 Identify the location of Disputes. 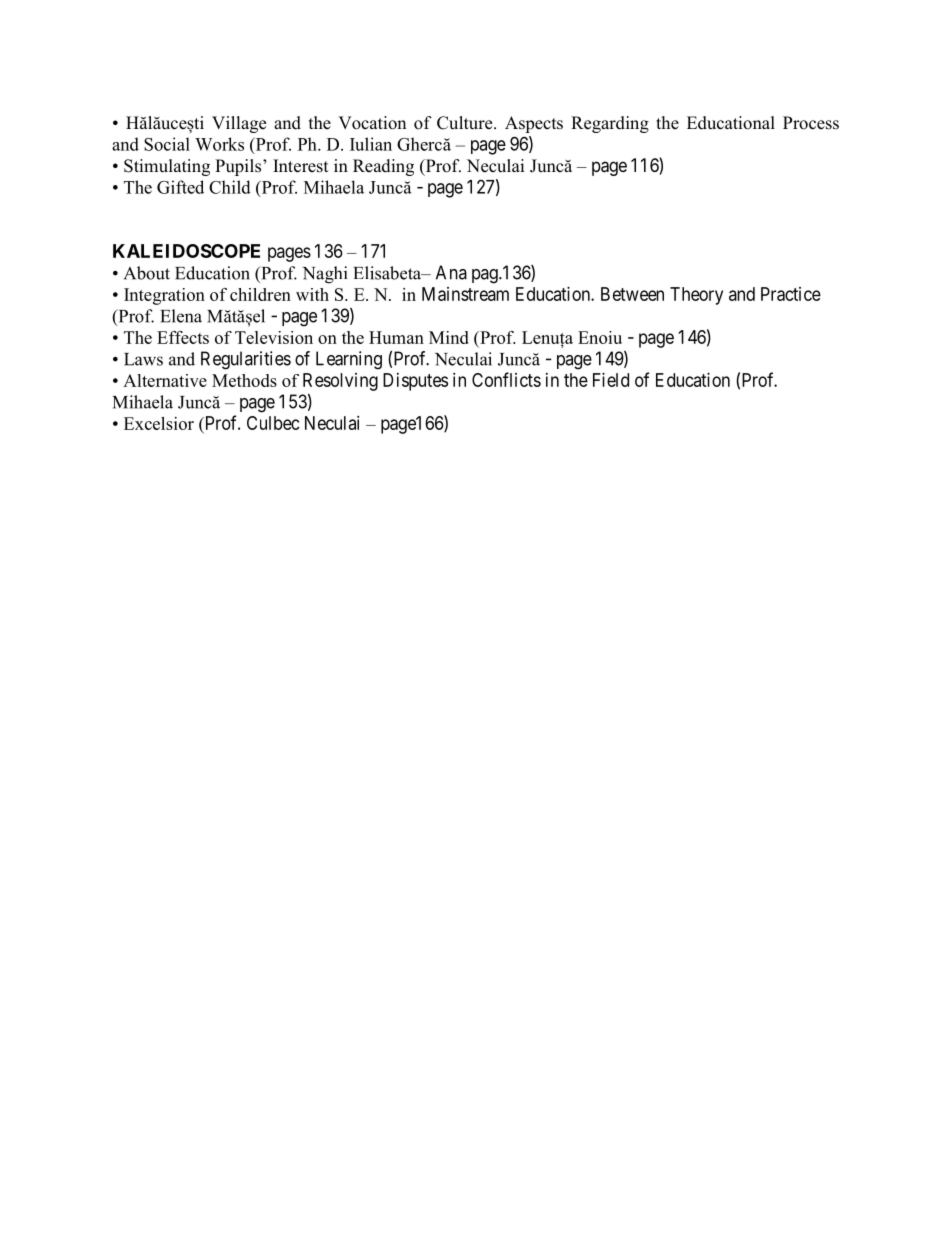
(415, 382).
